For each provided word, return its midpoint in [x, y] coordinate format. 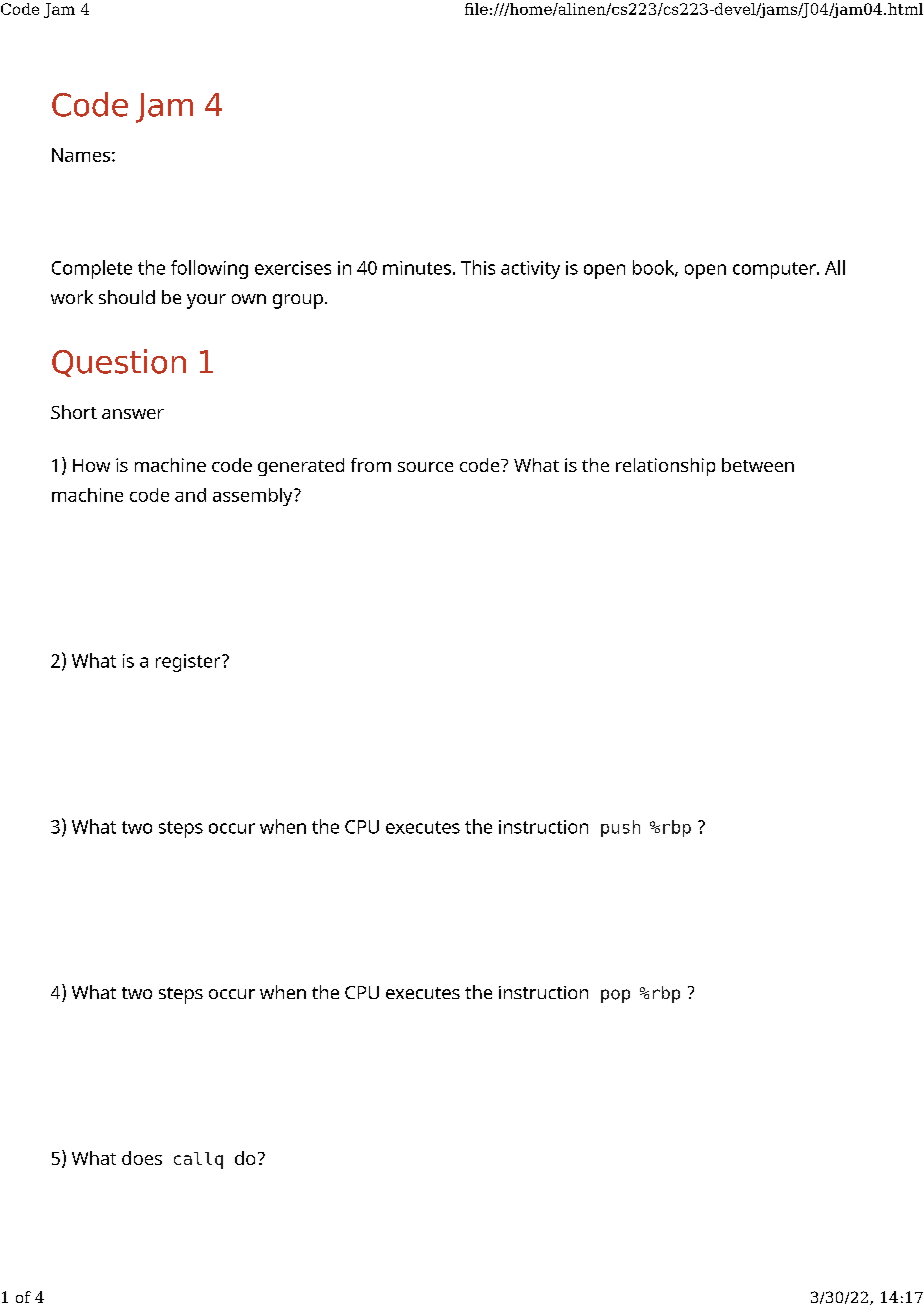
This [478, 267]
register [189, 663]
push [620, 828]
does [142, 1158]
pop [615, 996]
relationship [665, 467]
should [127, 297]
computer [775, 270]
